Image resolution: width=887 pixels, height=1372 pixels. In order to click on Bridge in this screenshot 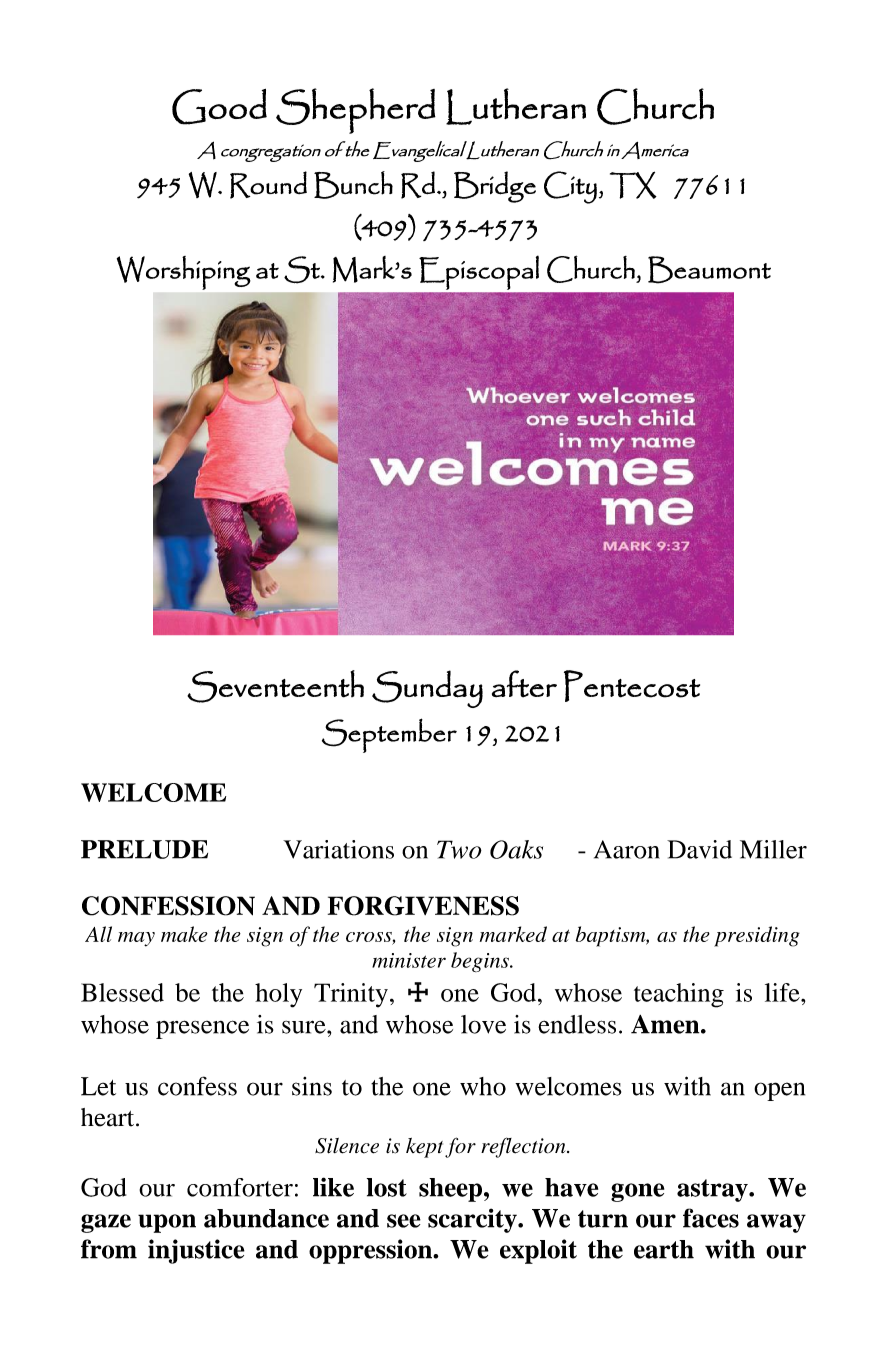, I will do `click(495, 187)`.
